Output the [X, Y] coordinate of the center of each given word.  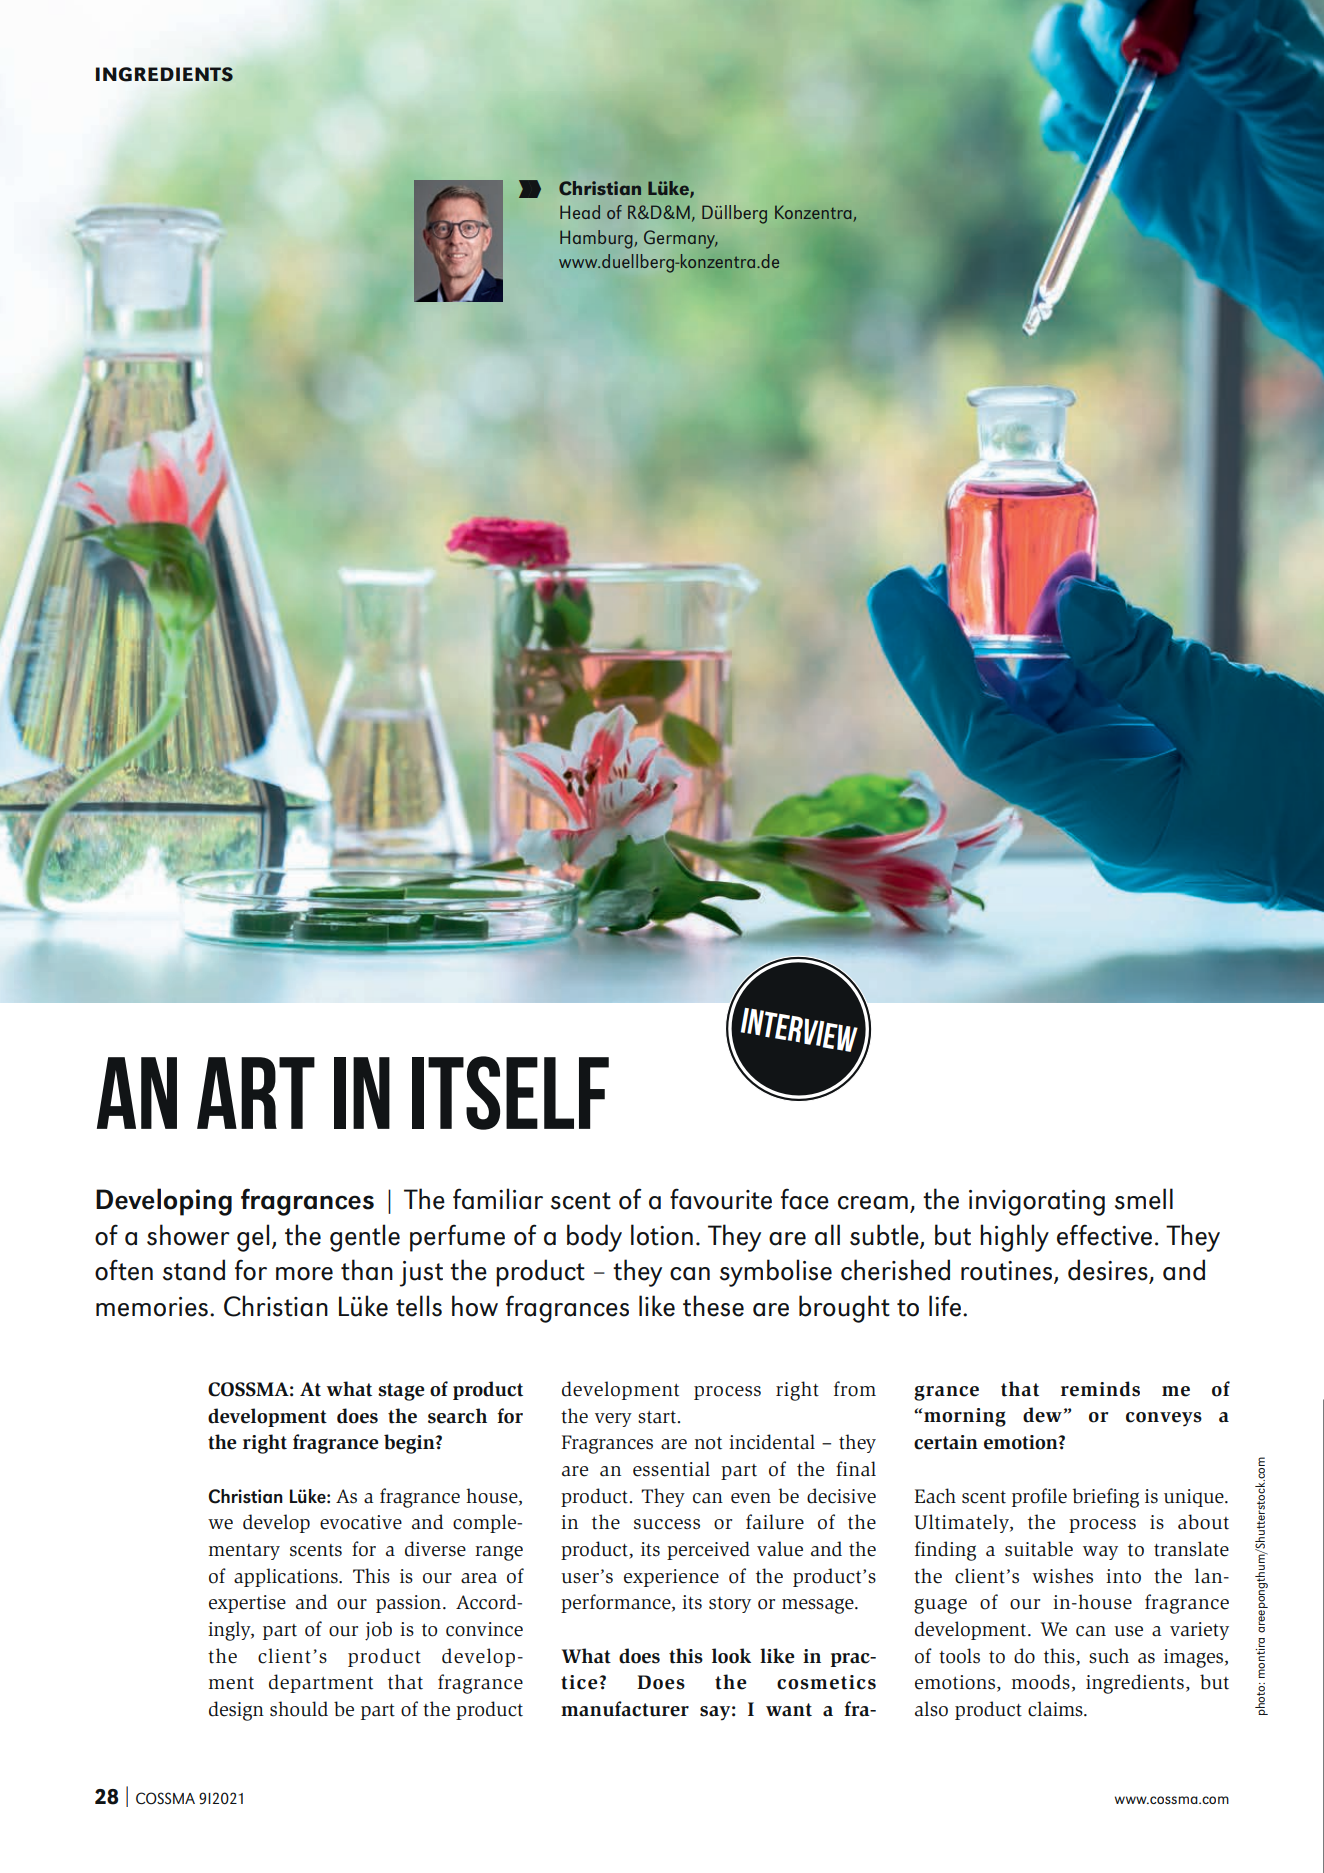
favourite [721, 1199]
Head [580, 212]
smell [1144, 1199]
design [236, 1711]
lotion [662, 1235]
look [731, 1656]
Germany [681, 239]
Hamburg [597, 239]
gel [253, 1238]
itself [510, 1093]
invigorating [1037, 1203]
